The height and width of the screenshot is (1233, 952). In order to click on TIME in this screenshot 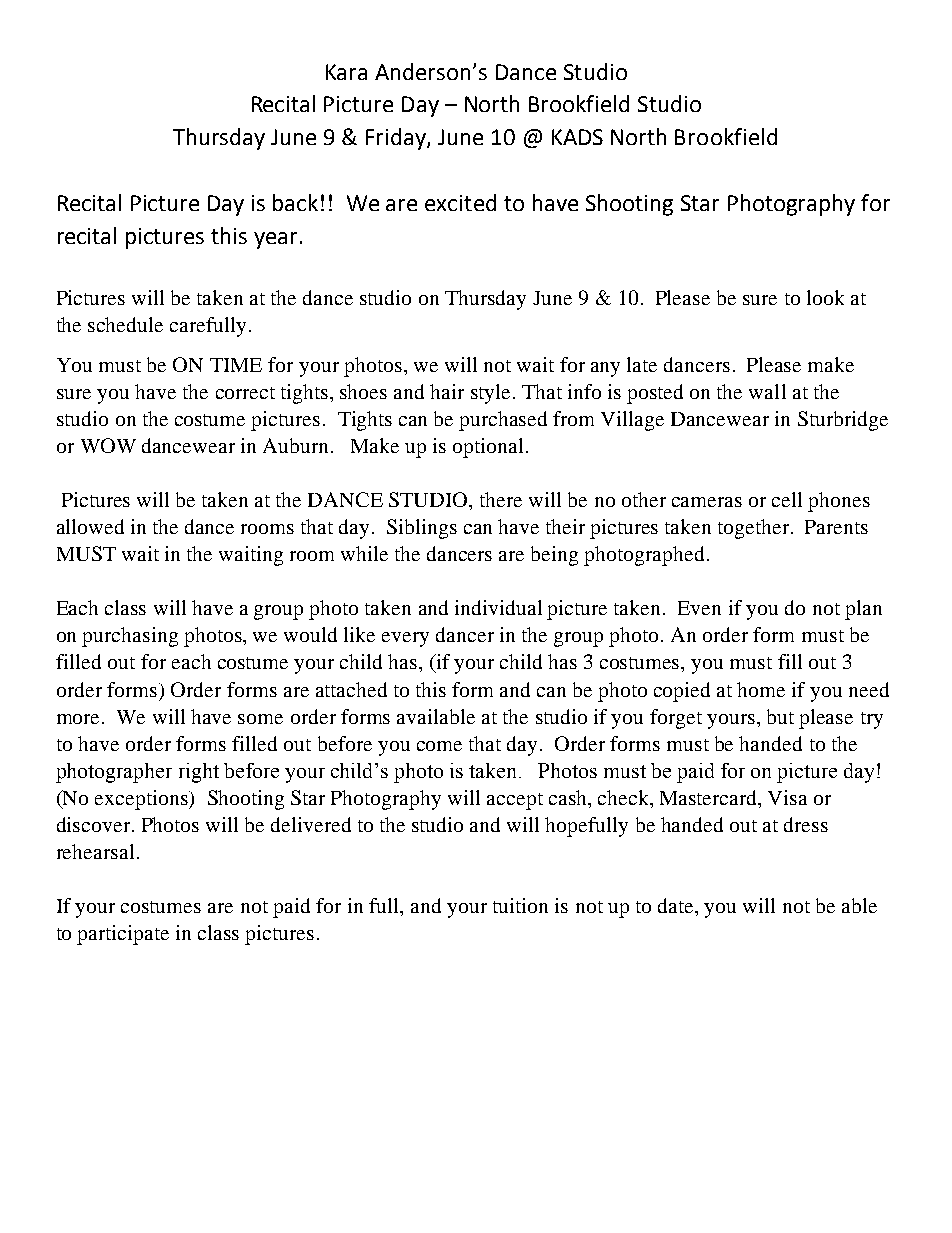, I will do `click(236, 365)`.
